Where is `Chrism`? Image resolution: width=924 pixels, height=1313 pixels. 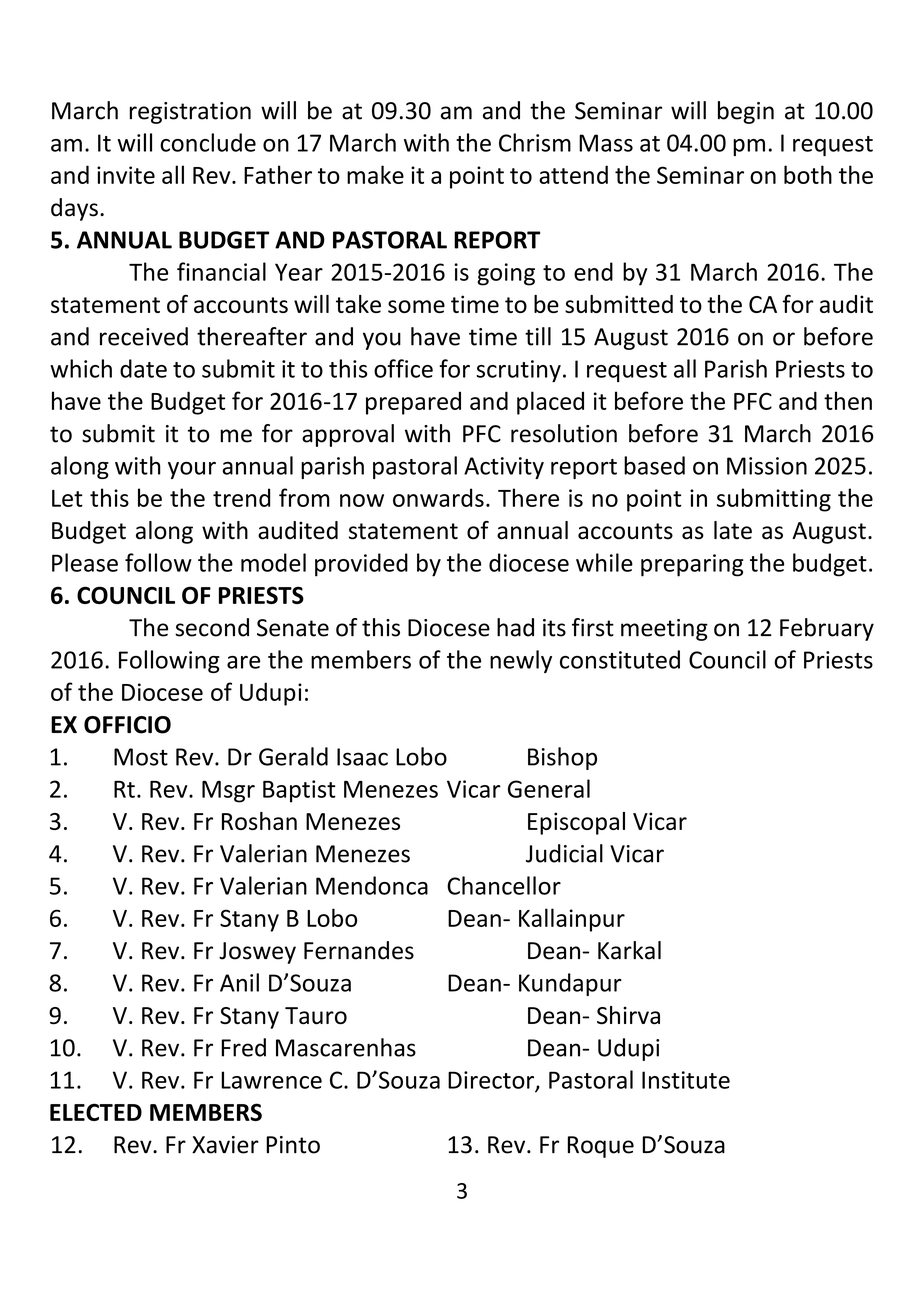
Chrism is located at coordinates (535, 142).
